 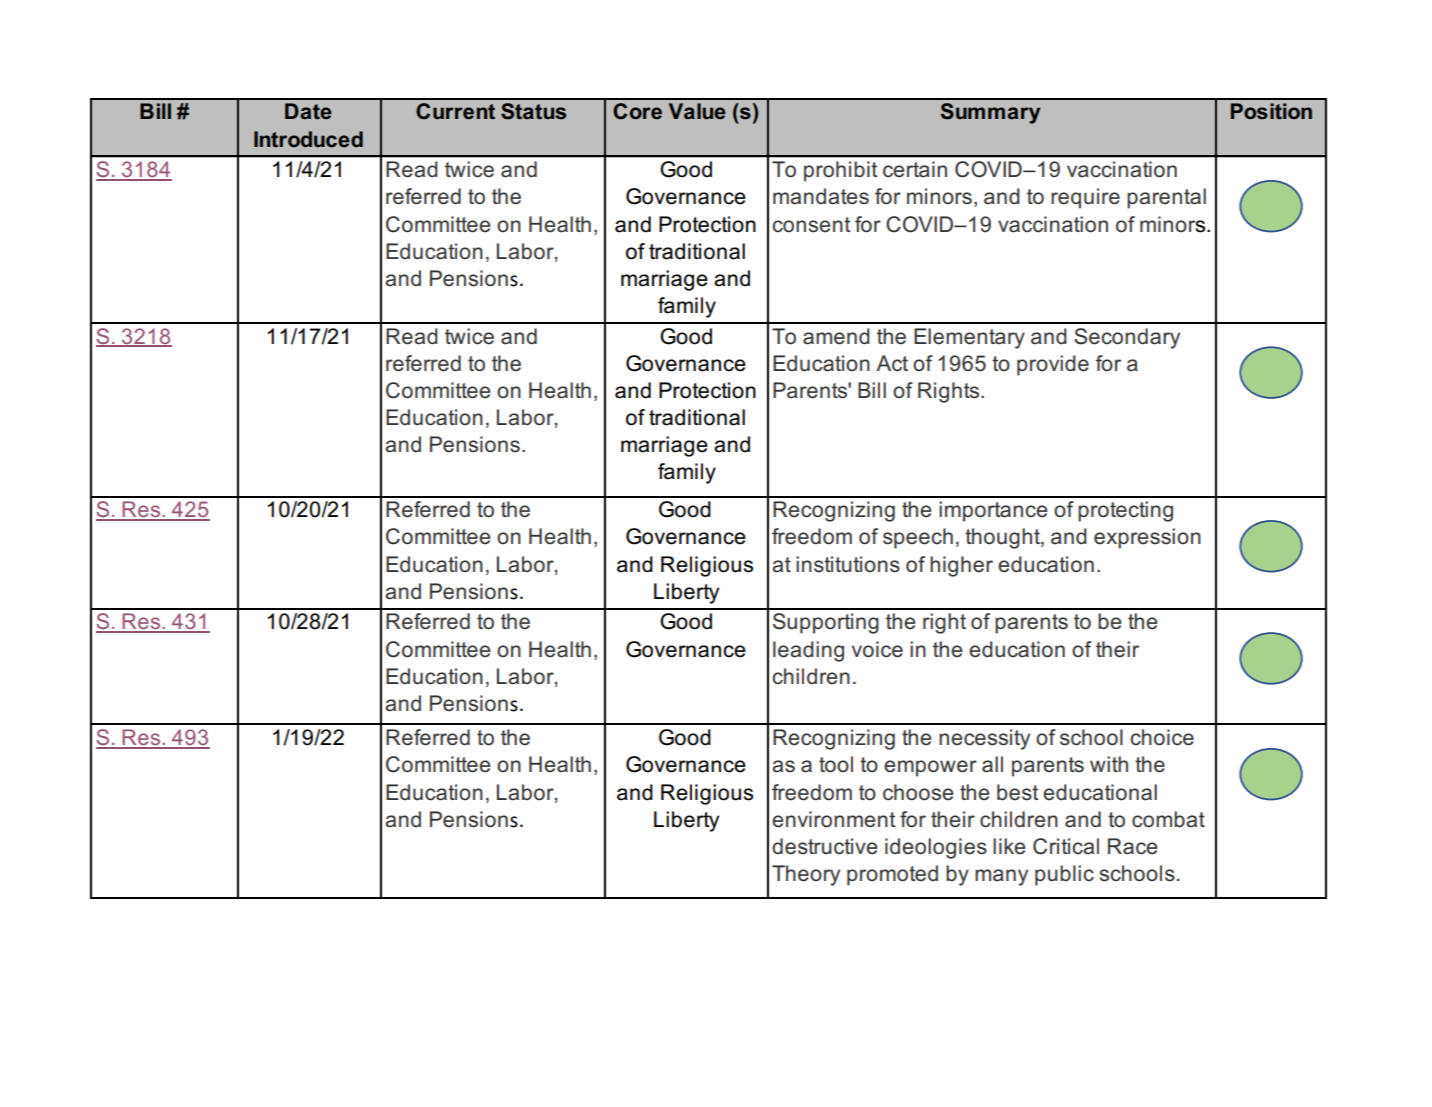 I want to click on Current, so click(x=455, y=111).
